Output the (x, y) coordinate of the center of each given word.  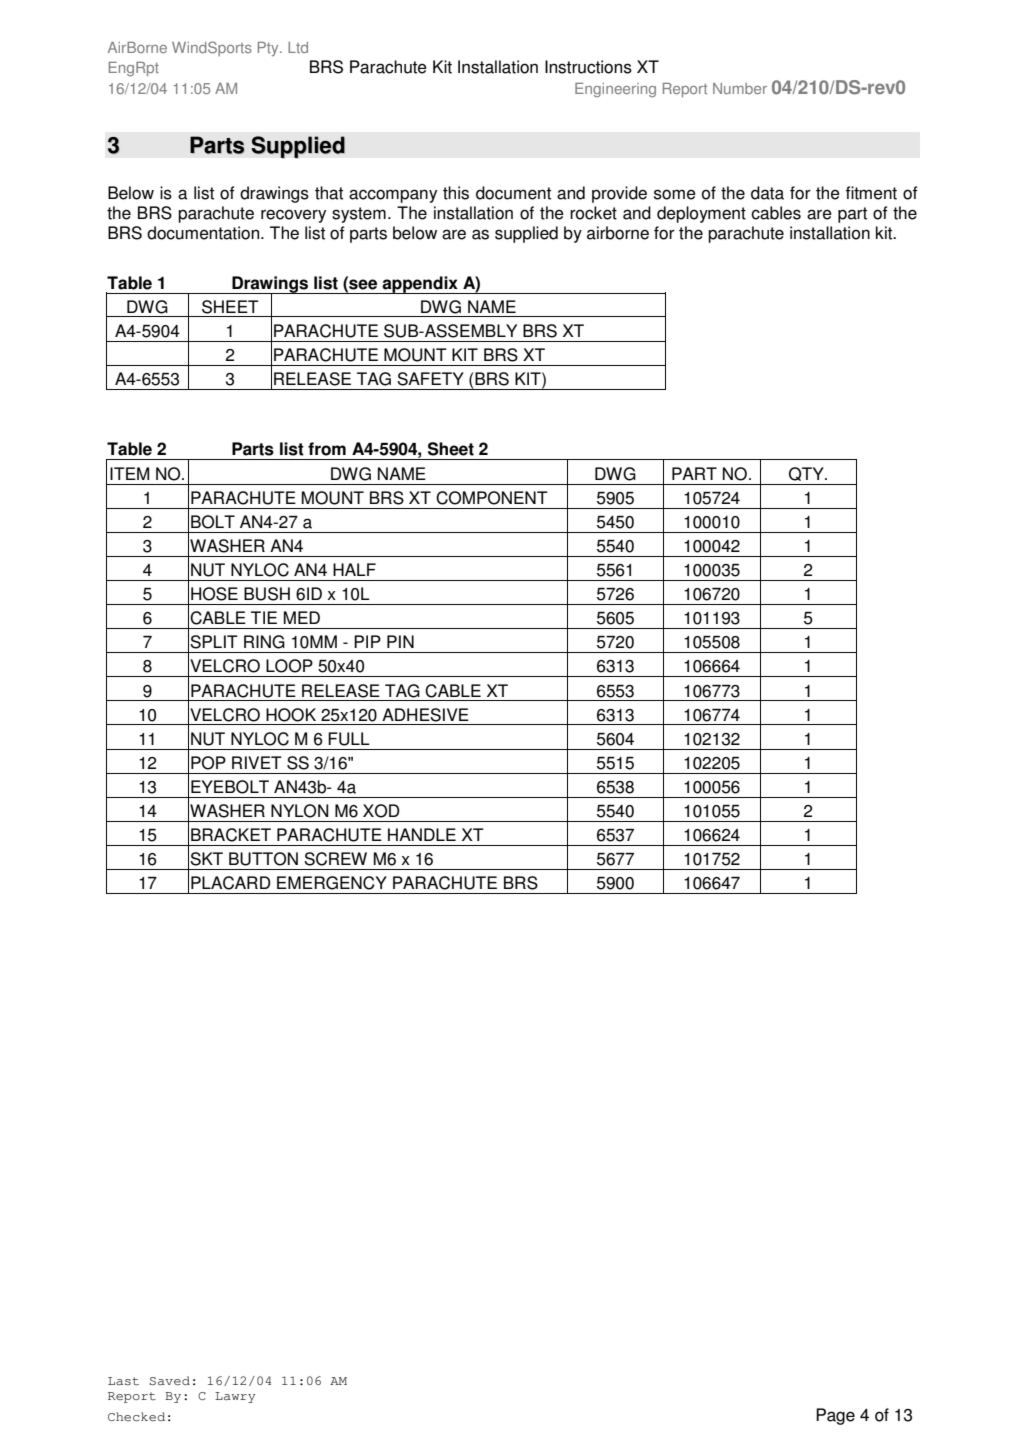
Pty (269, 49)
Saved (170, 1380)
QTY (807, 474)
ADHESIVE (425, 715)
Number (740, 88)
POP (208, 763)
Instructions (588, 67)
